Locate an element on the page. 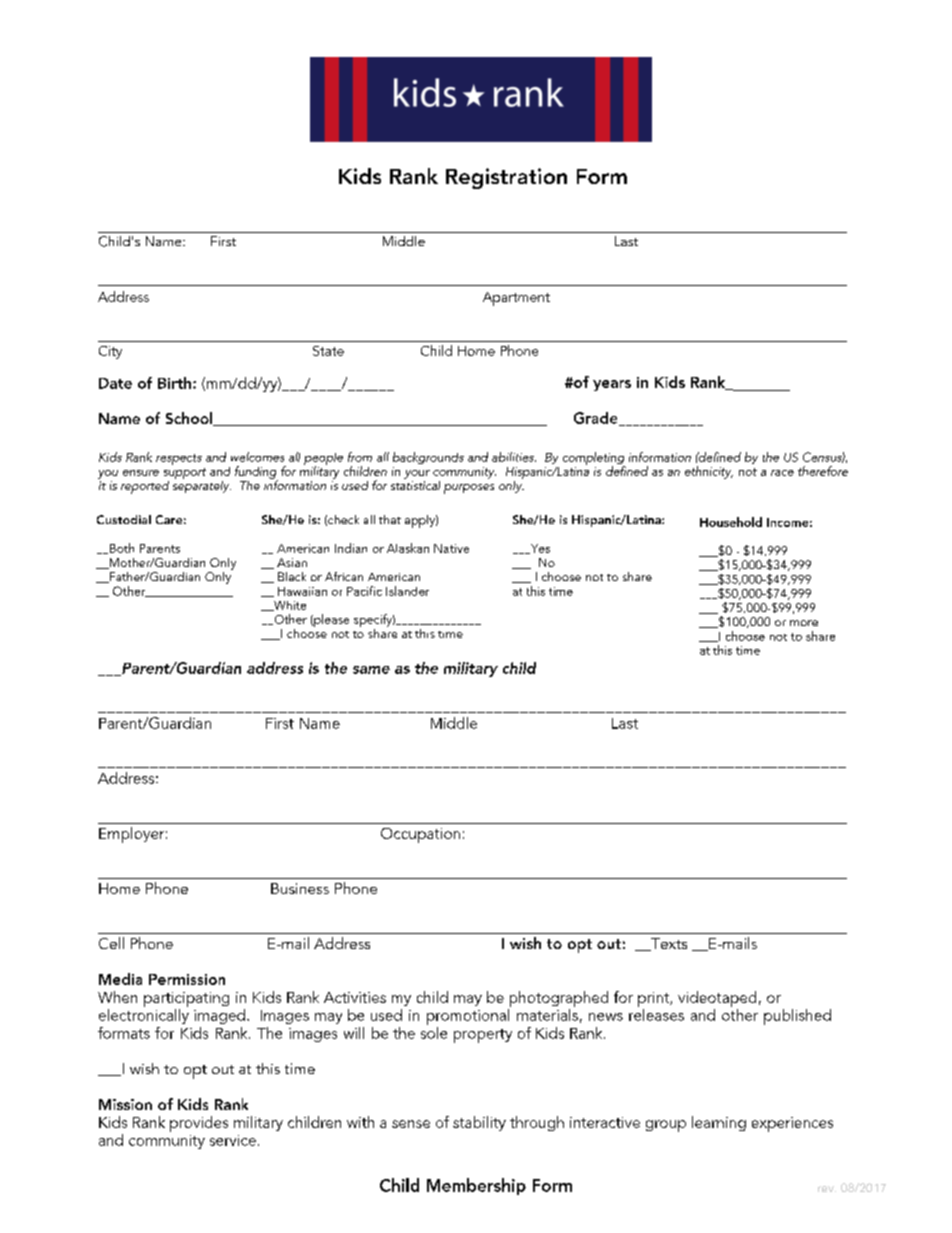 The image size is (952, 1233). promotional is located at coordinates (469, 1015).
